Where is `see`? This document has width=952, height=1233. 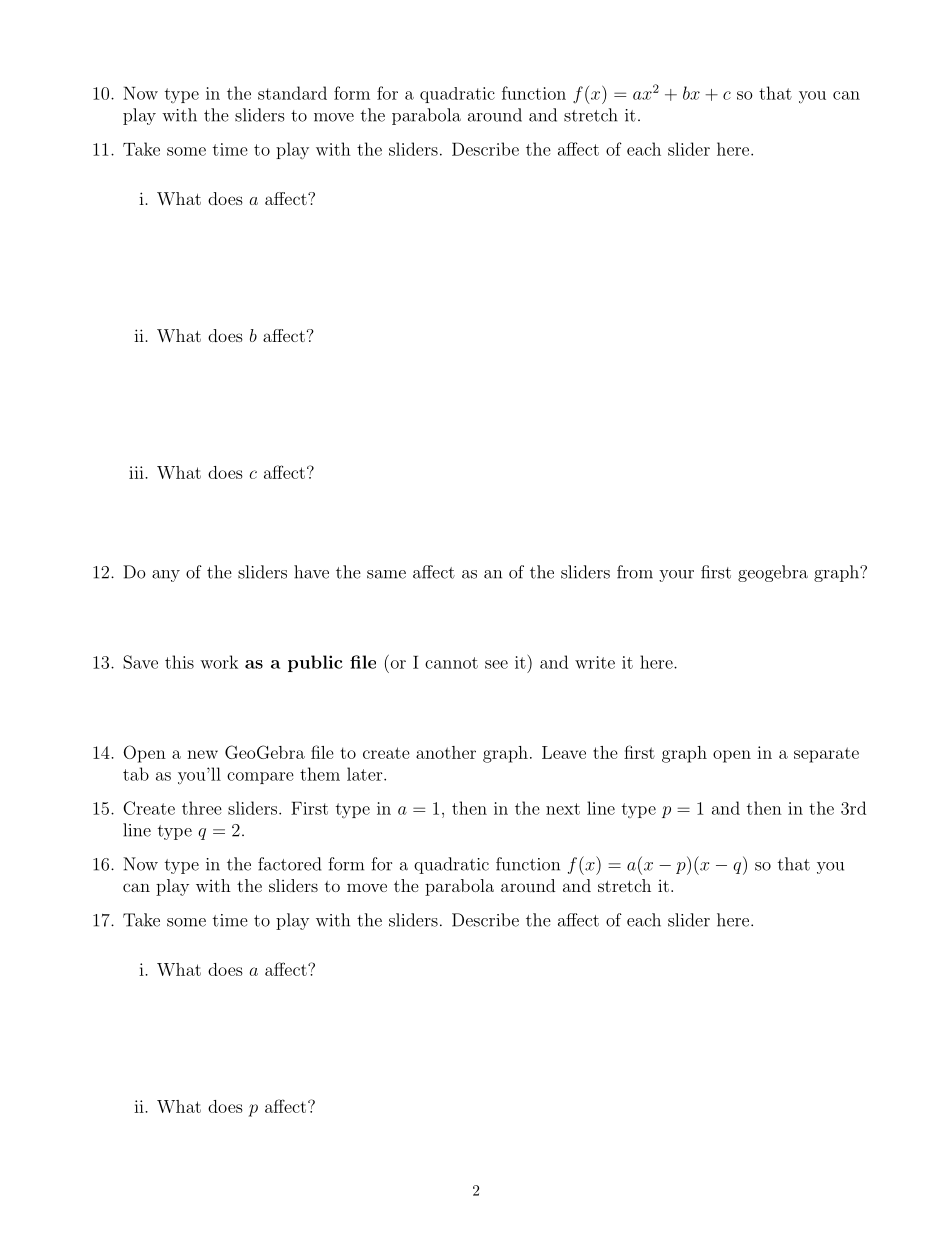
see is located at coordinates (496, 664).
